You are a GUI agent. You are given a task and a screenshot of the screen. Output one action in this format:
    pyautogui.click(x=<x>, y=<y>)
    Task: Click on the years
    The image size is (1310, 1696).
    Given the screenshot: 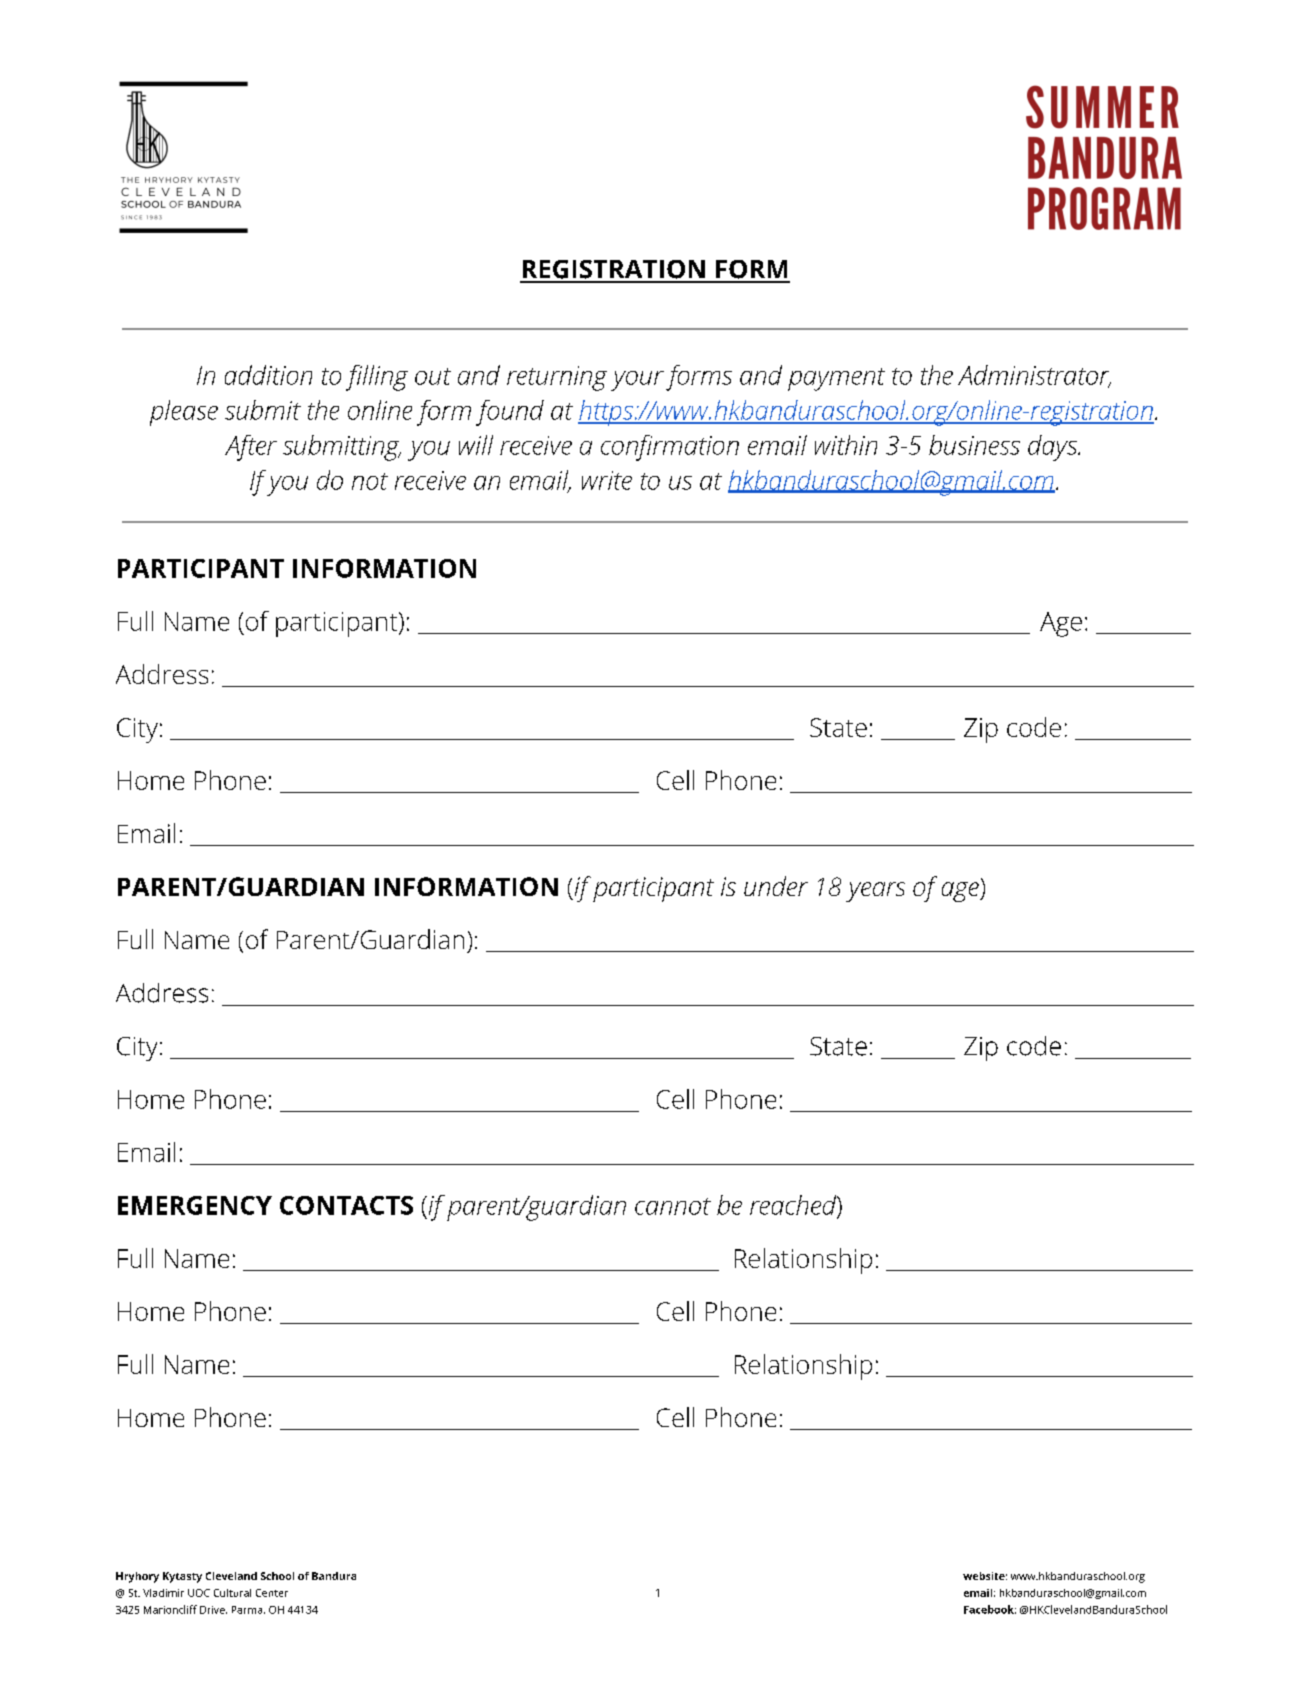 What is the action you would take?
    pyautogui.click(x=875, y=892)
